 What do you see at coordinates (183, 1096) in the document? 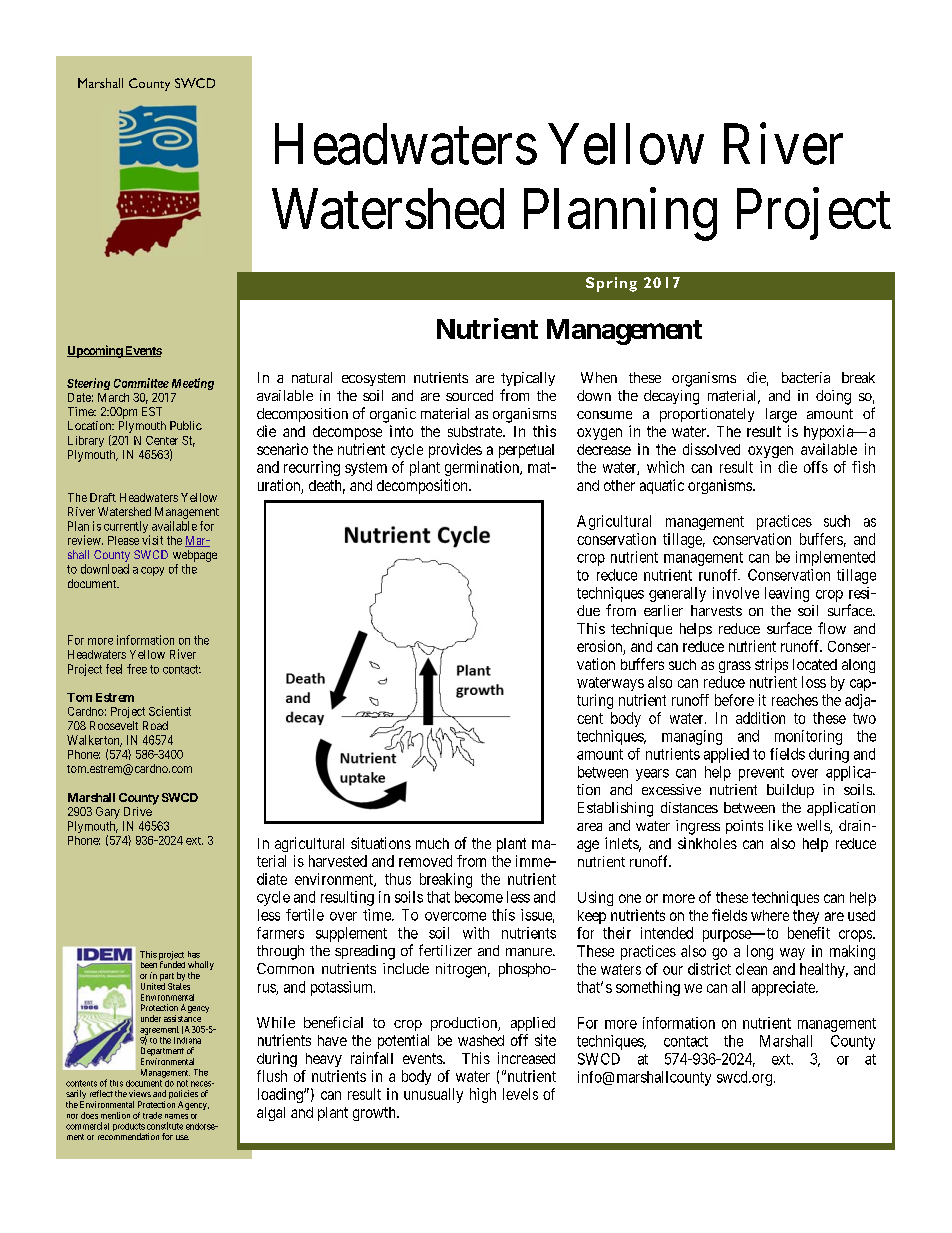
I see `policies` at bounding box center [183, 1096].
